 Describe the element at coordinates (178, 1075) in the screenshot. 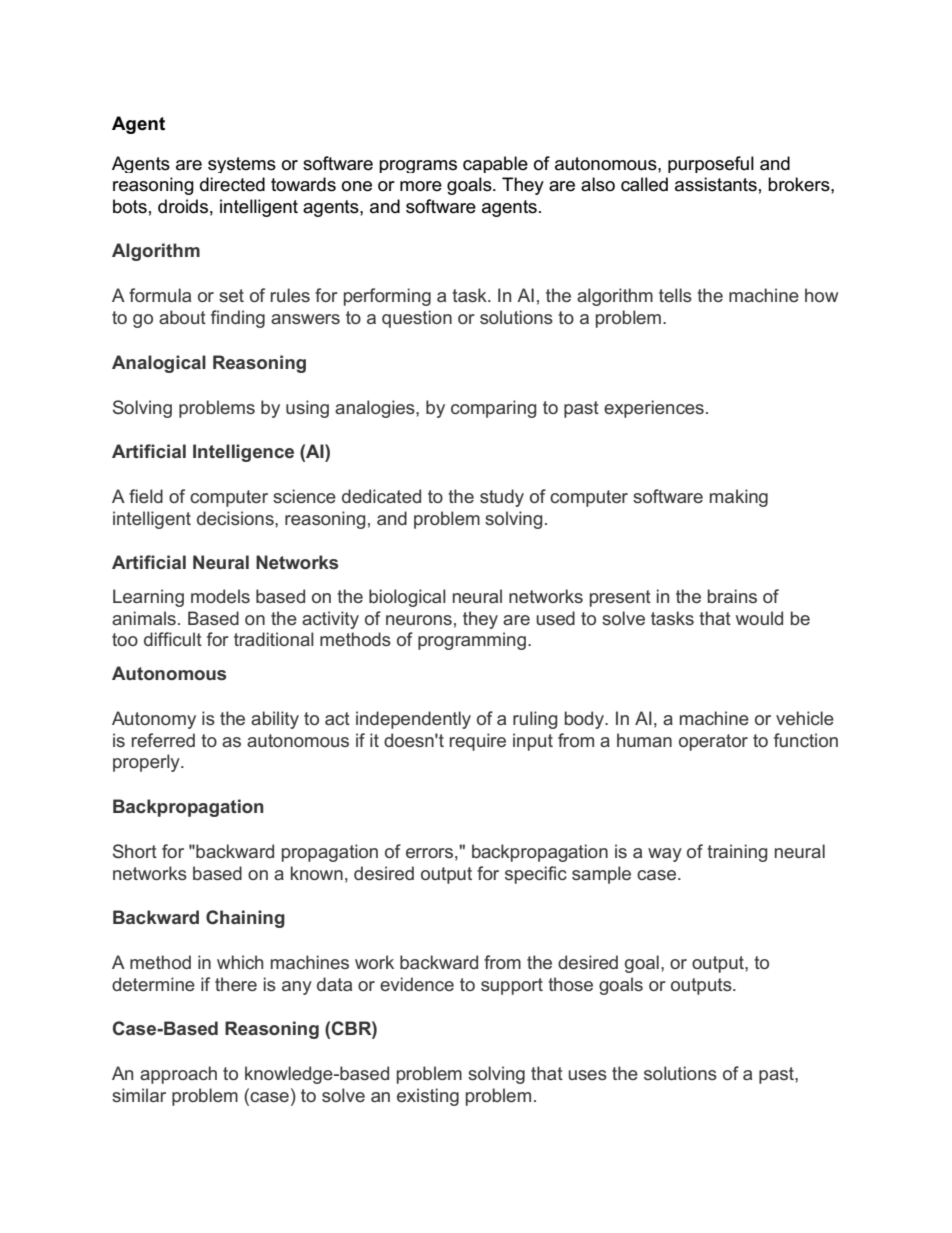

I see `approach` at that location.
